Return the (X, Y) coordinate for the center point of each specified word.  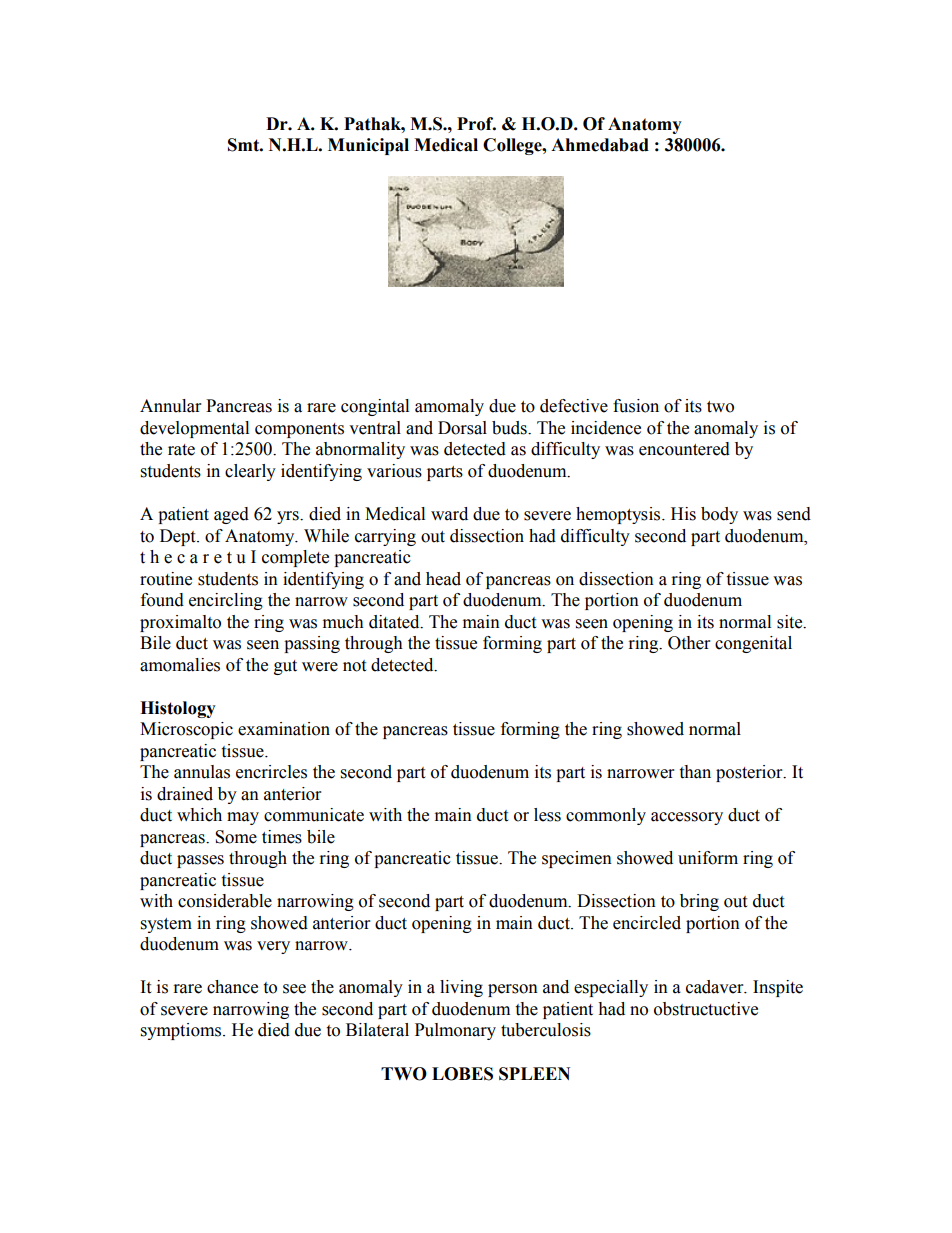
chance (232, 987)
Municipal (368, 146)
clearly (250, 472)
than (695, 772)
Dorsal (462, 428)
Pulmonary (455, 1031)
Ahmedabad (600, 145)
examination (284, 729)
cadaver (716, 987)
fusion (636, 406)
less (547, 815)
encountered (684, 449)
